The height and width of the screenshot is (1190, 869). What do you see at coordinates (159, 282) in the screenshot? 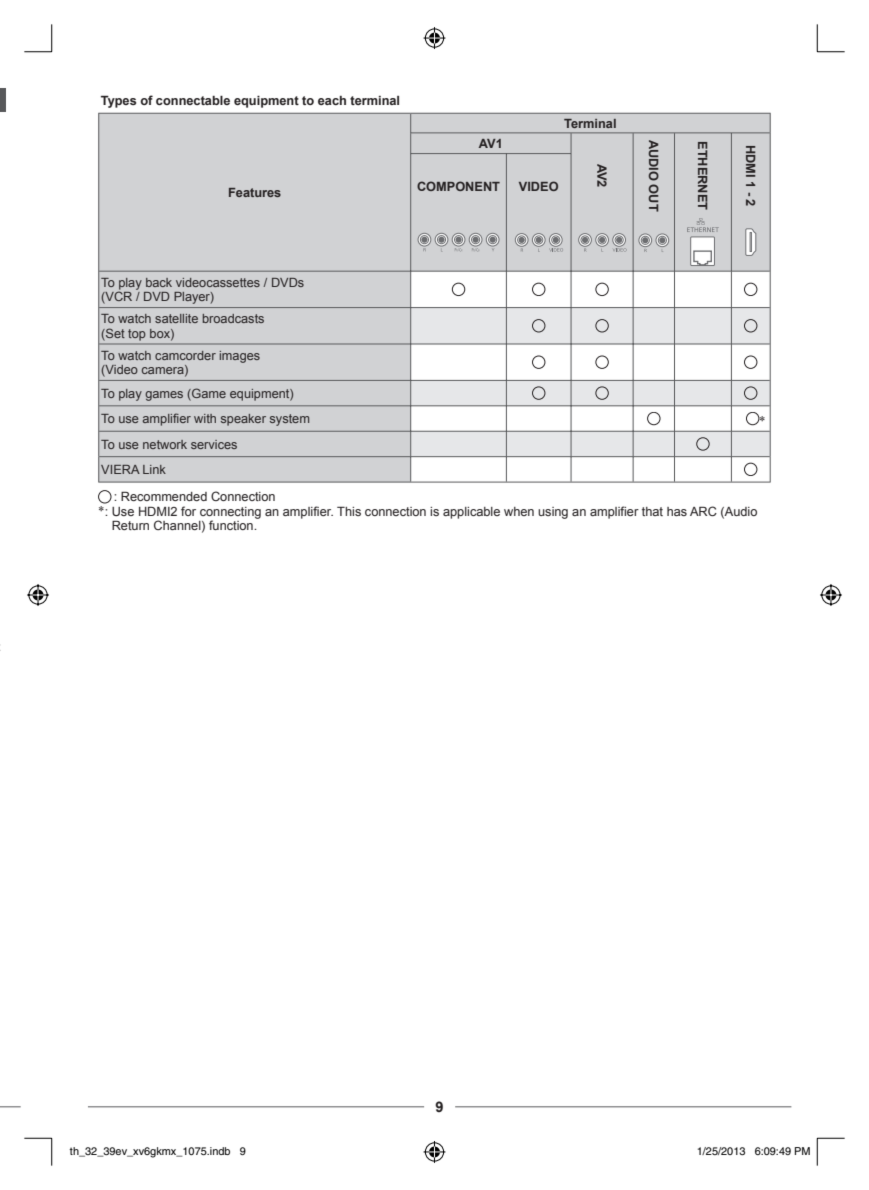
I see `back` at bounding box center [159, 282].
